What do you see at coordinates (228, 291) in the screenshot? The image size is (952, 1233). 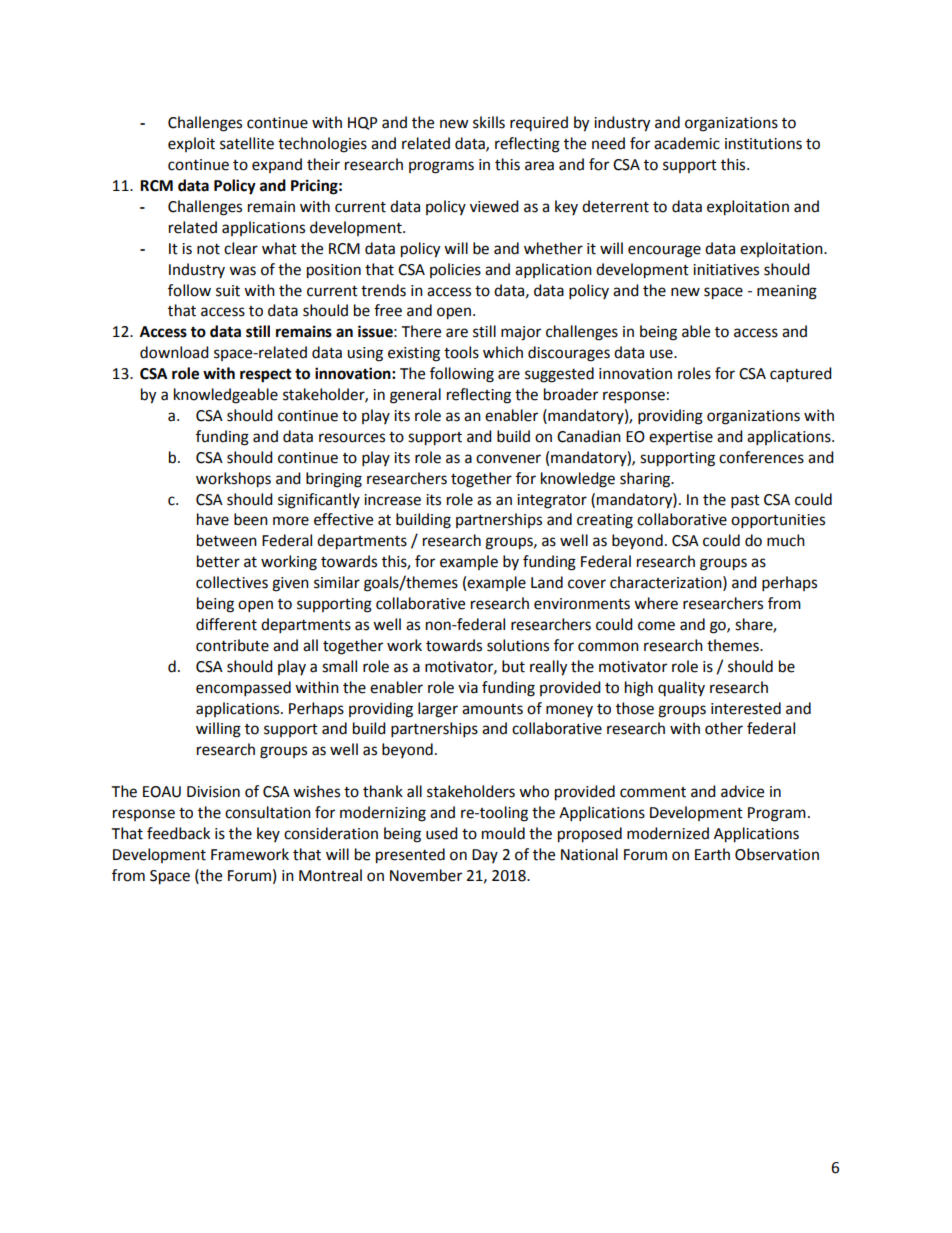 I see `suit` at bounding box center [228, 291].
